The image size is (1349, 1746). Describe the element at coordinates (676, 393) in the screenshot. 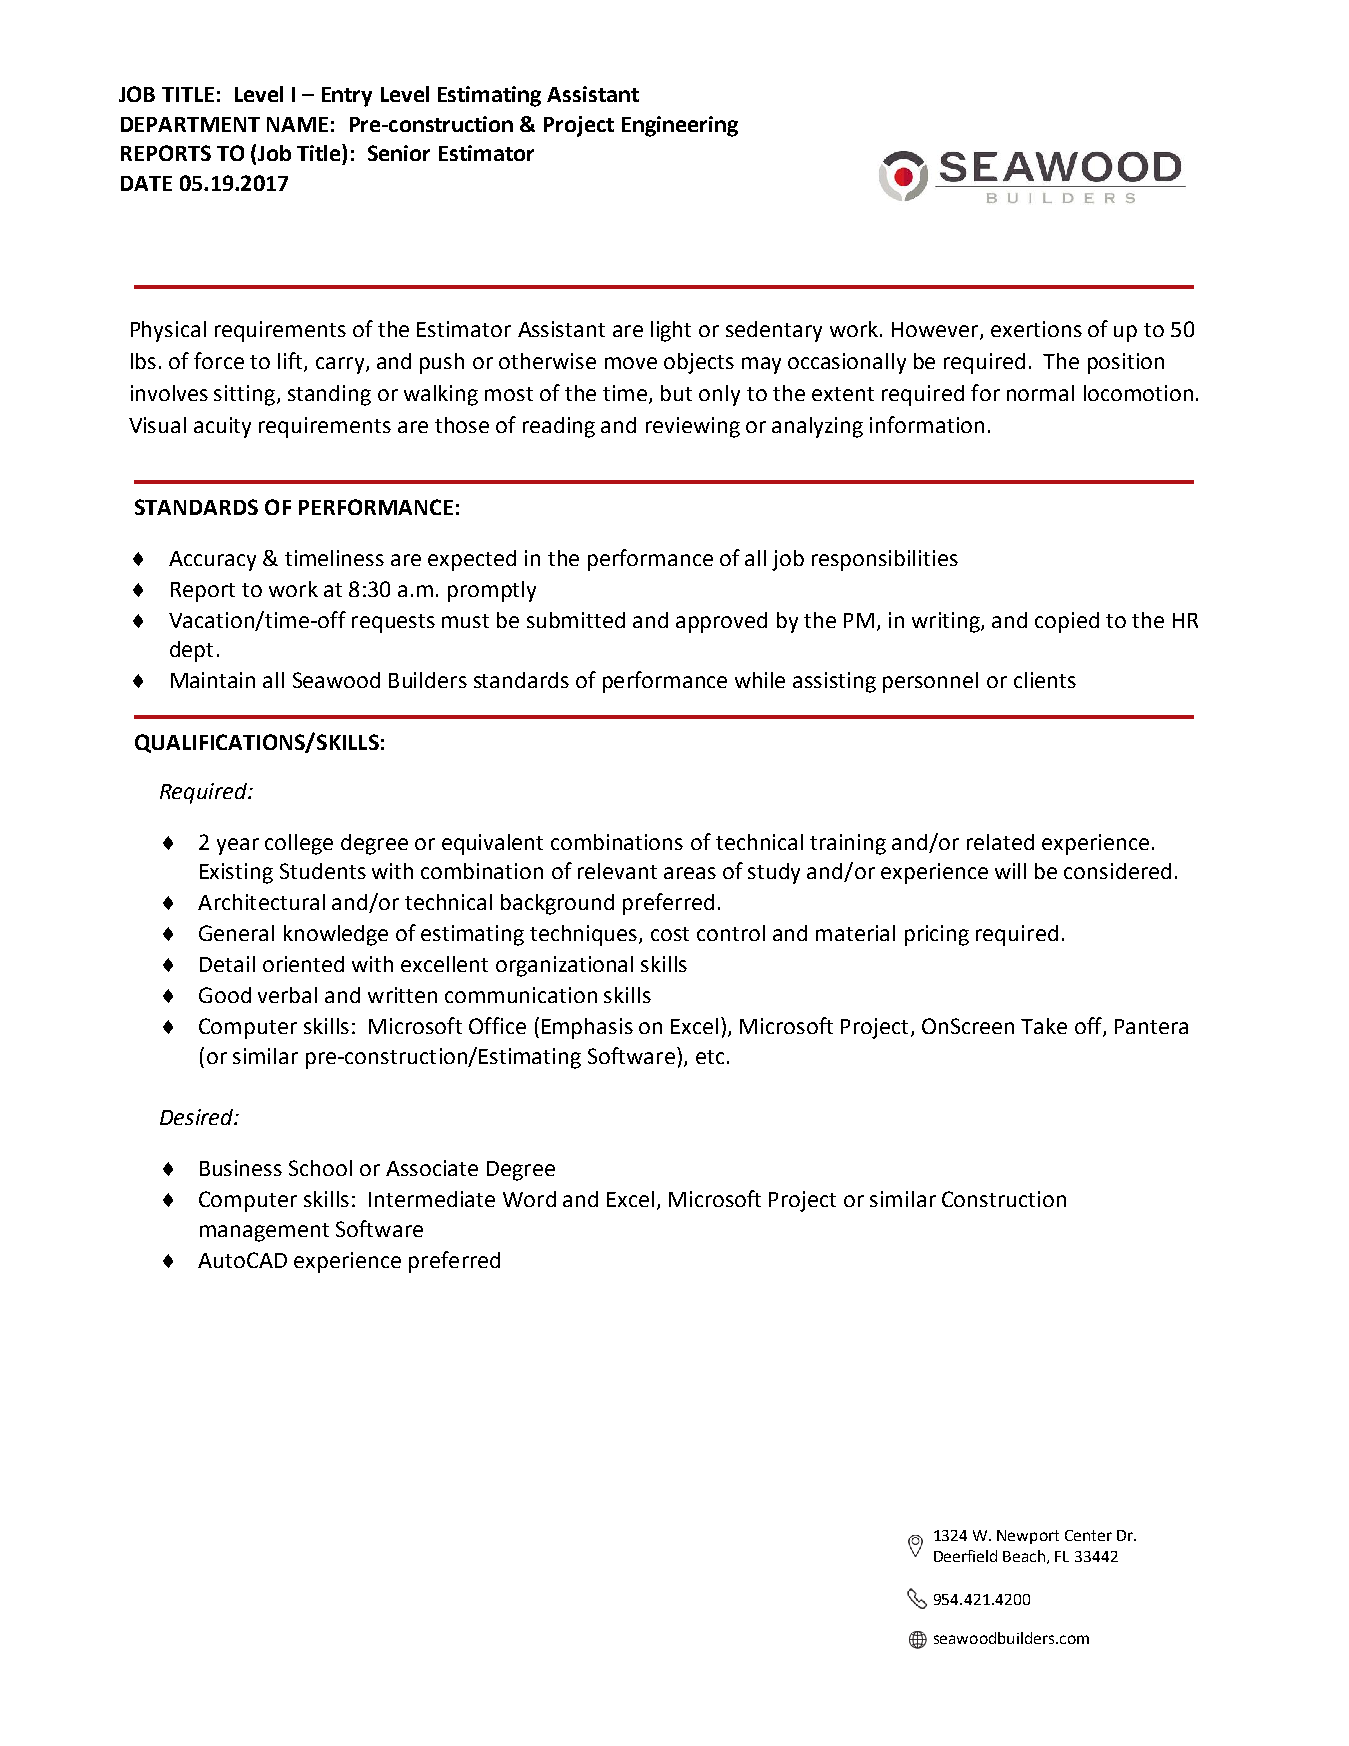

I see `but` at that location.
